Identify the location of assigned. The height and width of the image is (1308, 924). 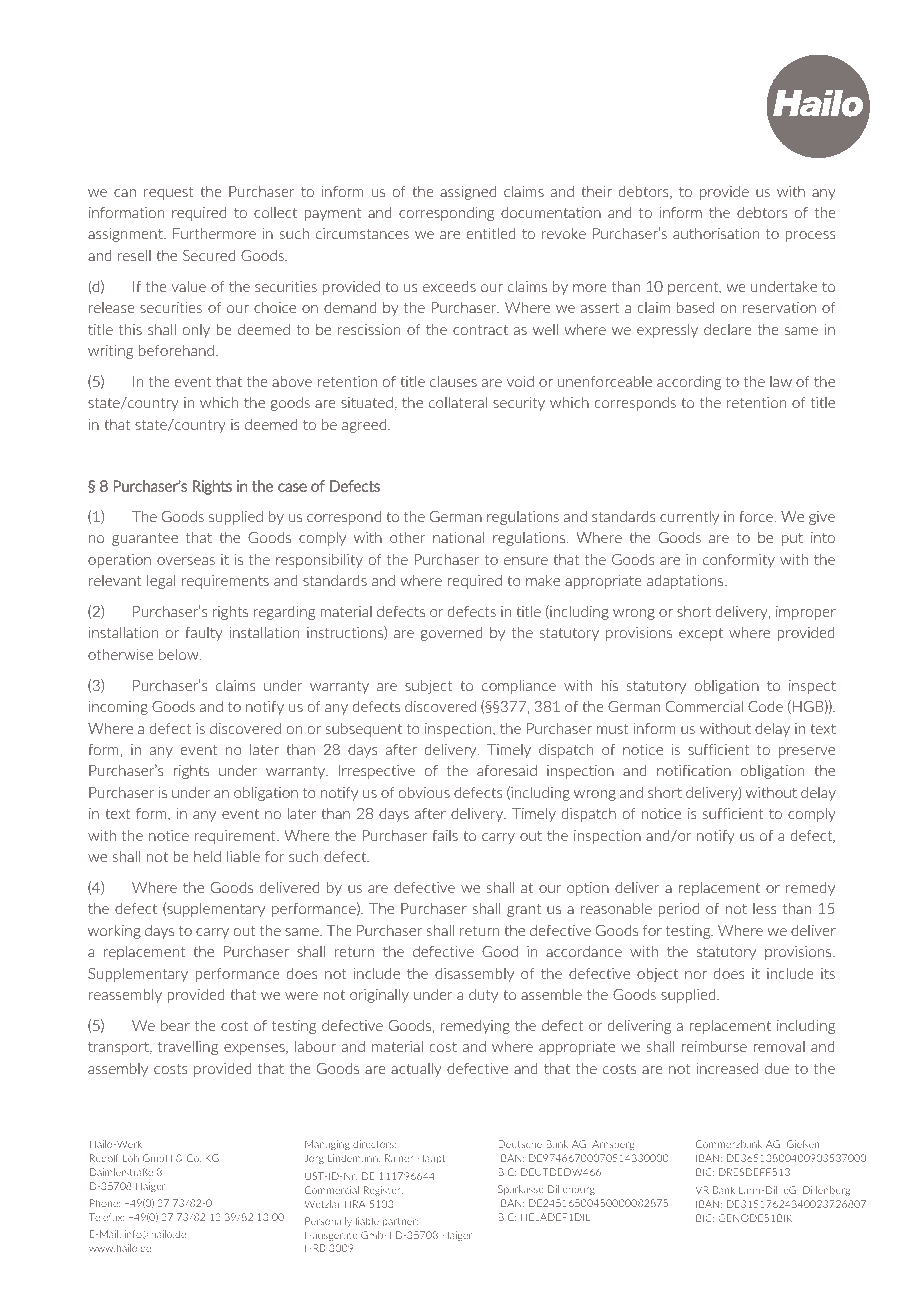
(468, 193).
